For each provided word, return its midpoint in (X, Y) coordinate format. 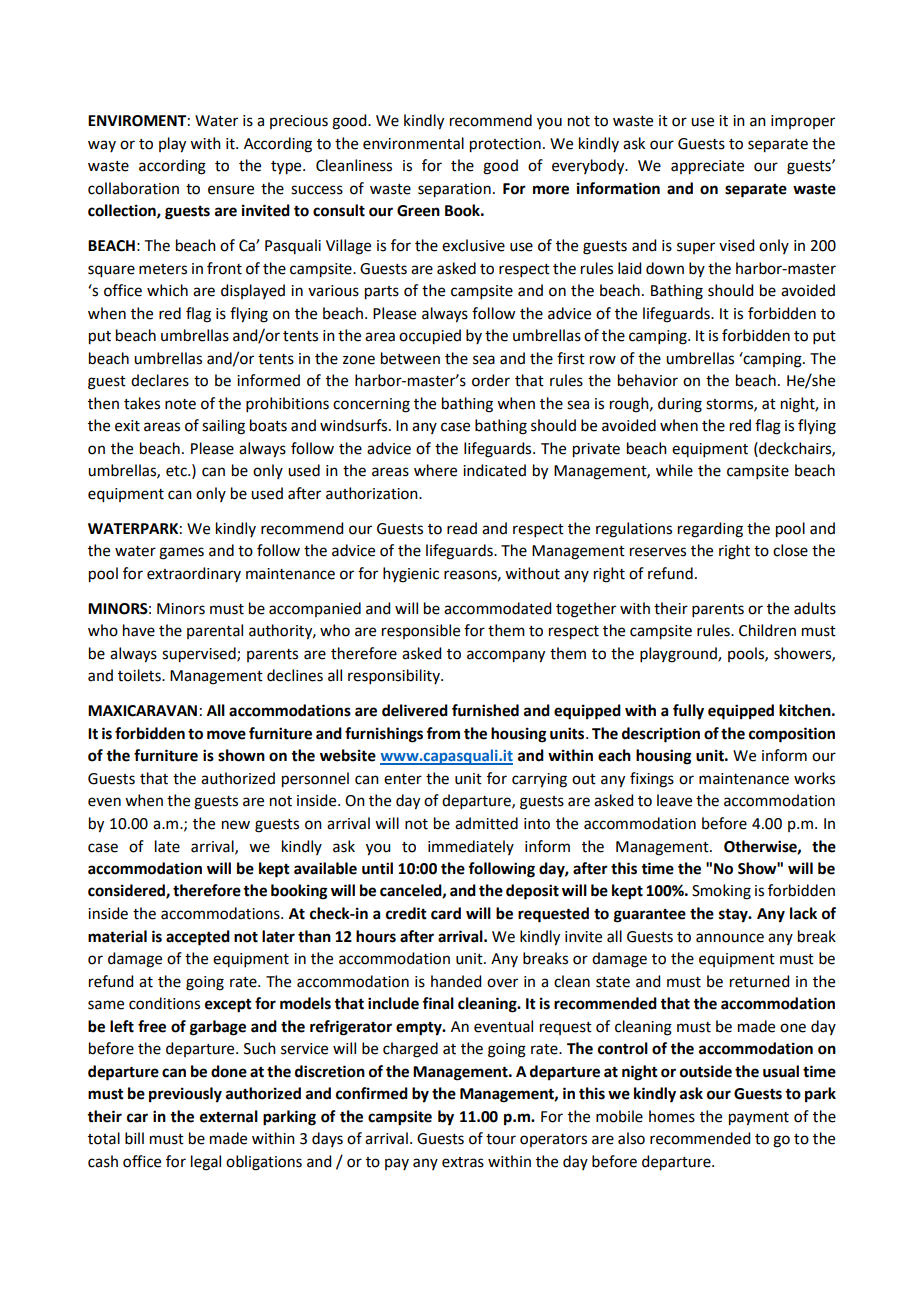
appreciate (707, 167)
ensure (231, 190)
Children (767, 630)
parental (215, 631)
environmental (413, 143)
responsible (421, 631)
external (229, 1116)
